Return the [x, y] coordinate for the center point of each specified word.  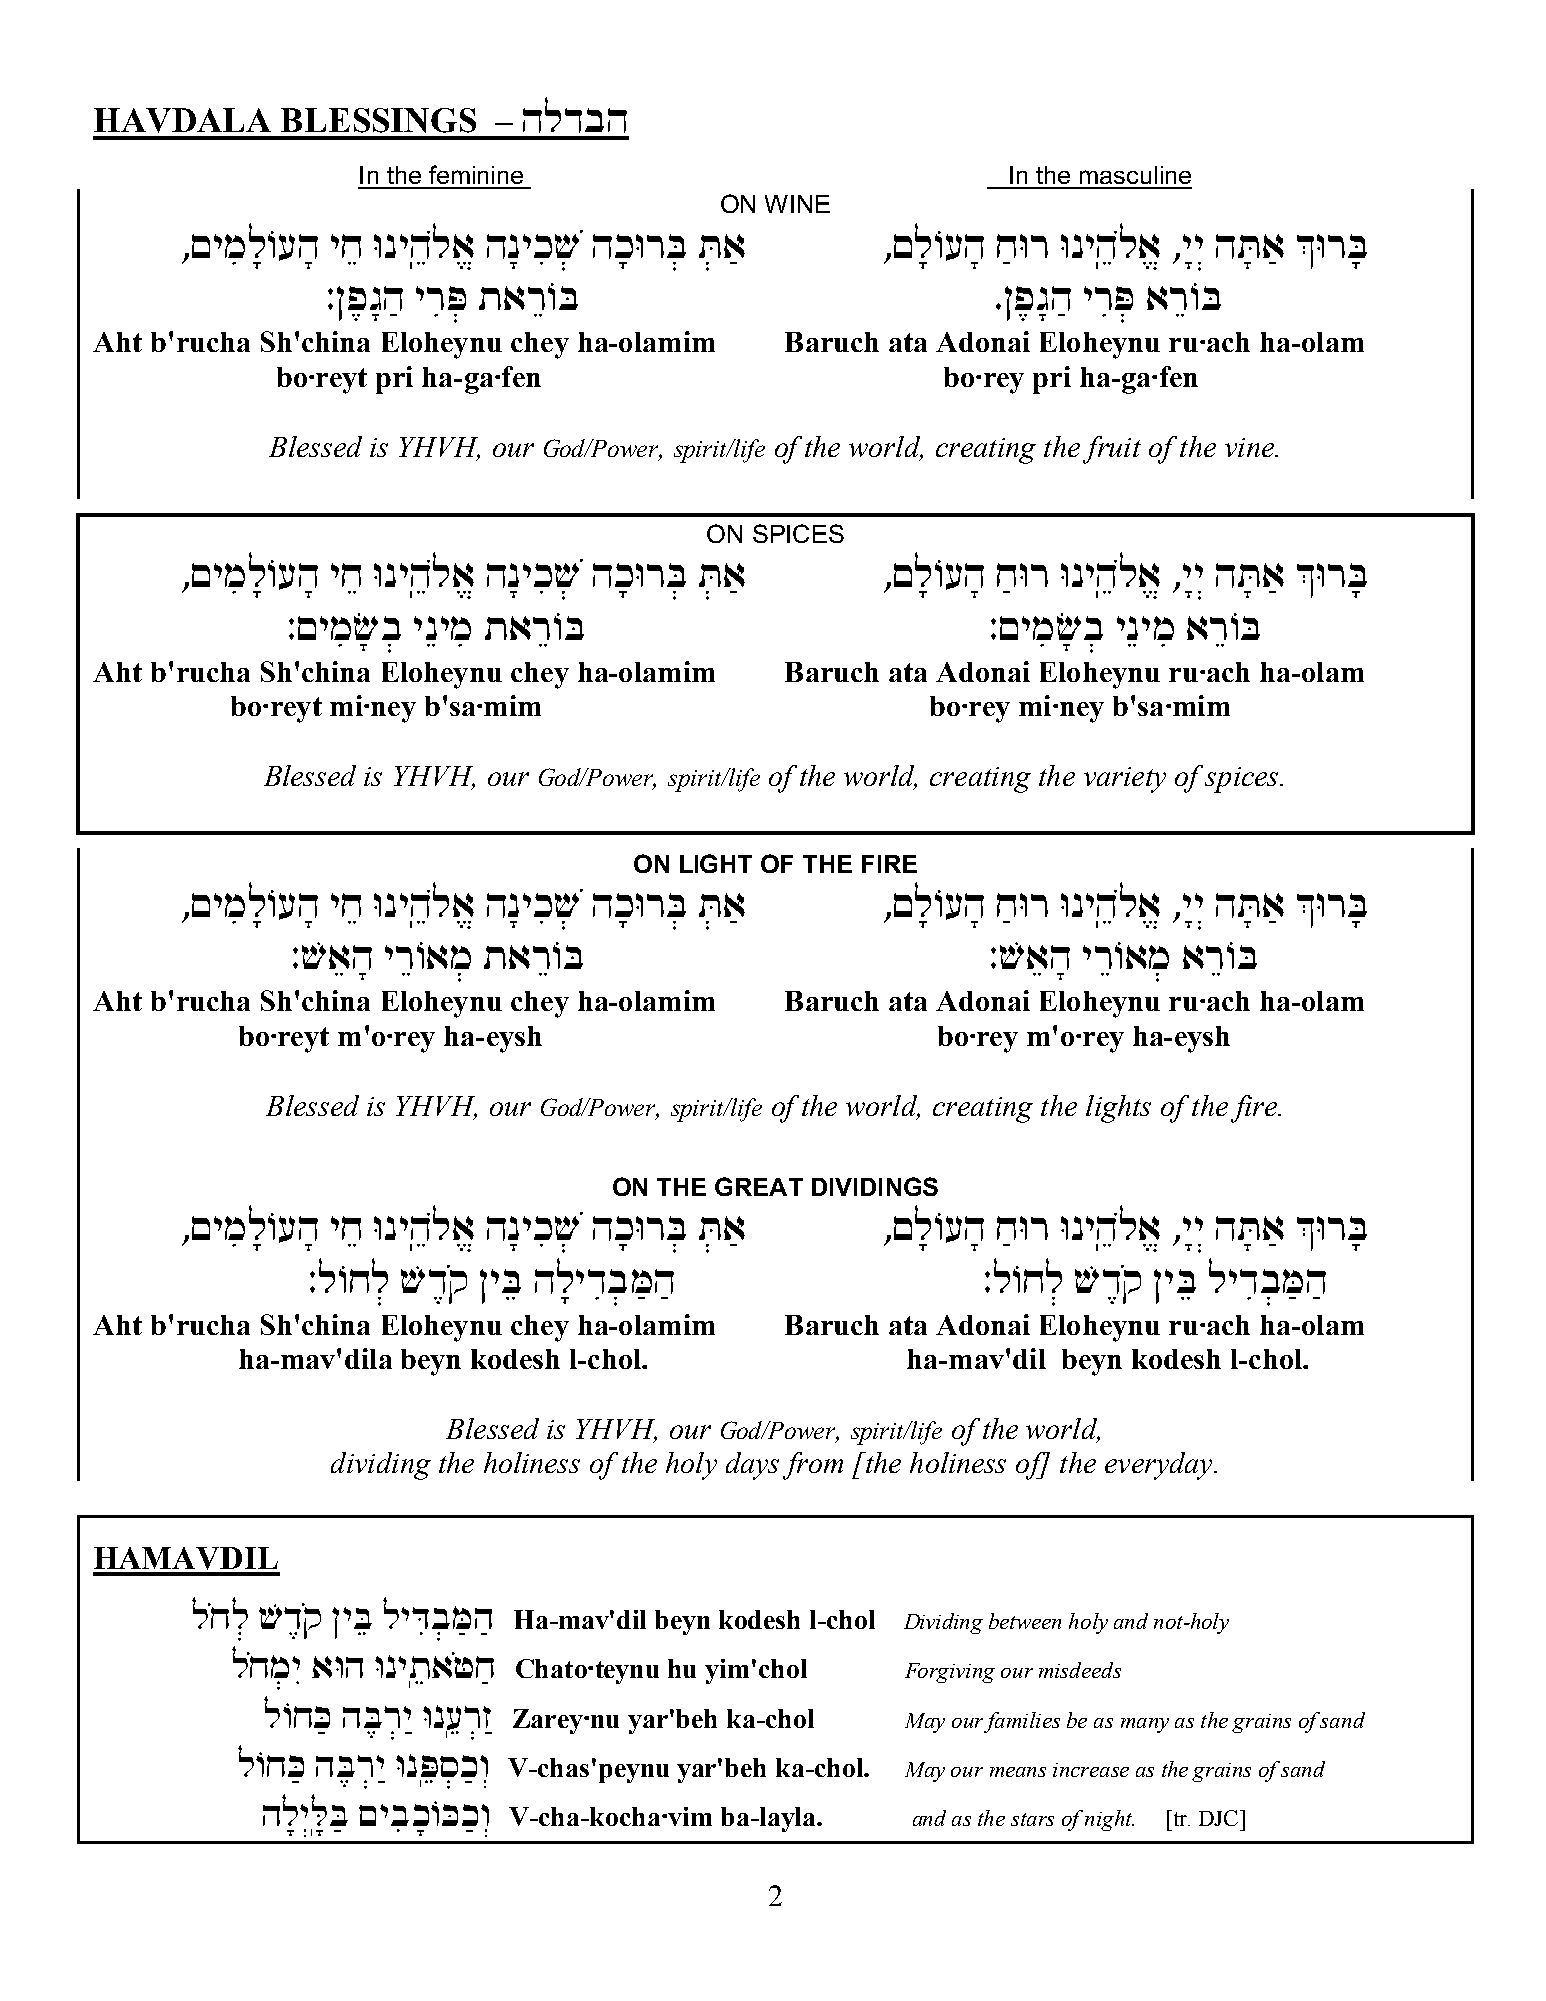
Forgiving [950, 1673]
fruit [1112, 450]
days [752, 1466]
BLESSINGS [378, 120]
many [1145, 1725]
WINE [797, 204]
